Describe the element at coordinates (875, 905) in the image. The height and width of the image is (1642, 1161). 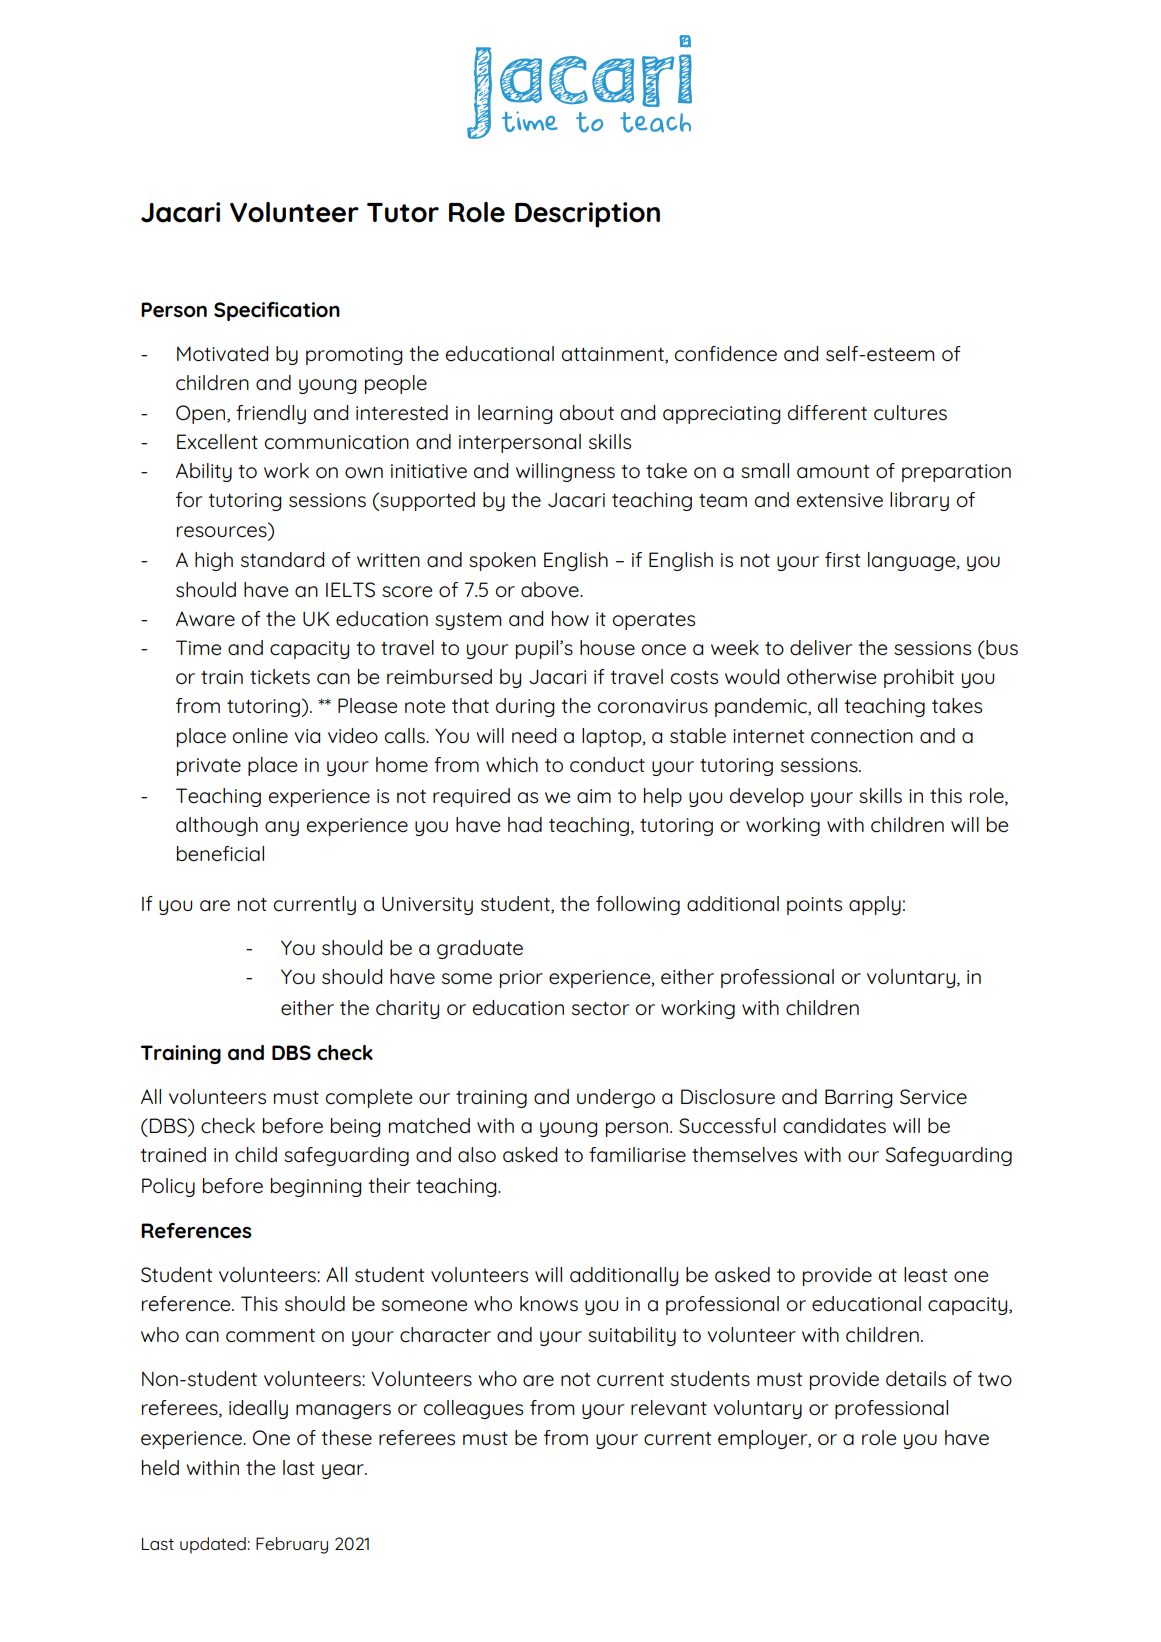
I see `apply` at that location.
